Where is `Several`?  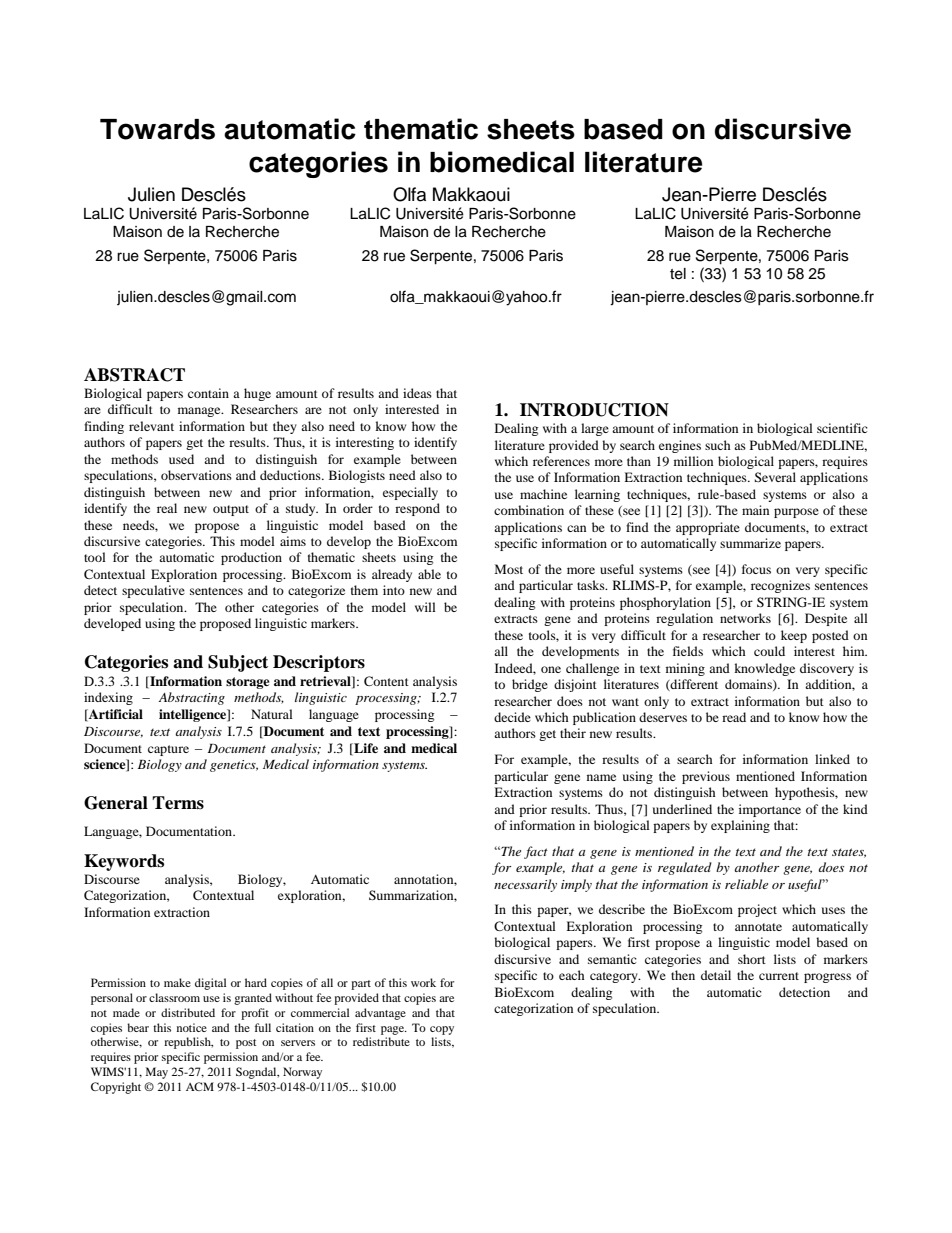
Several is located at coordinates (775, 477).
